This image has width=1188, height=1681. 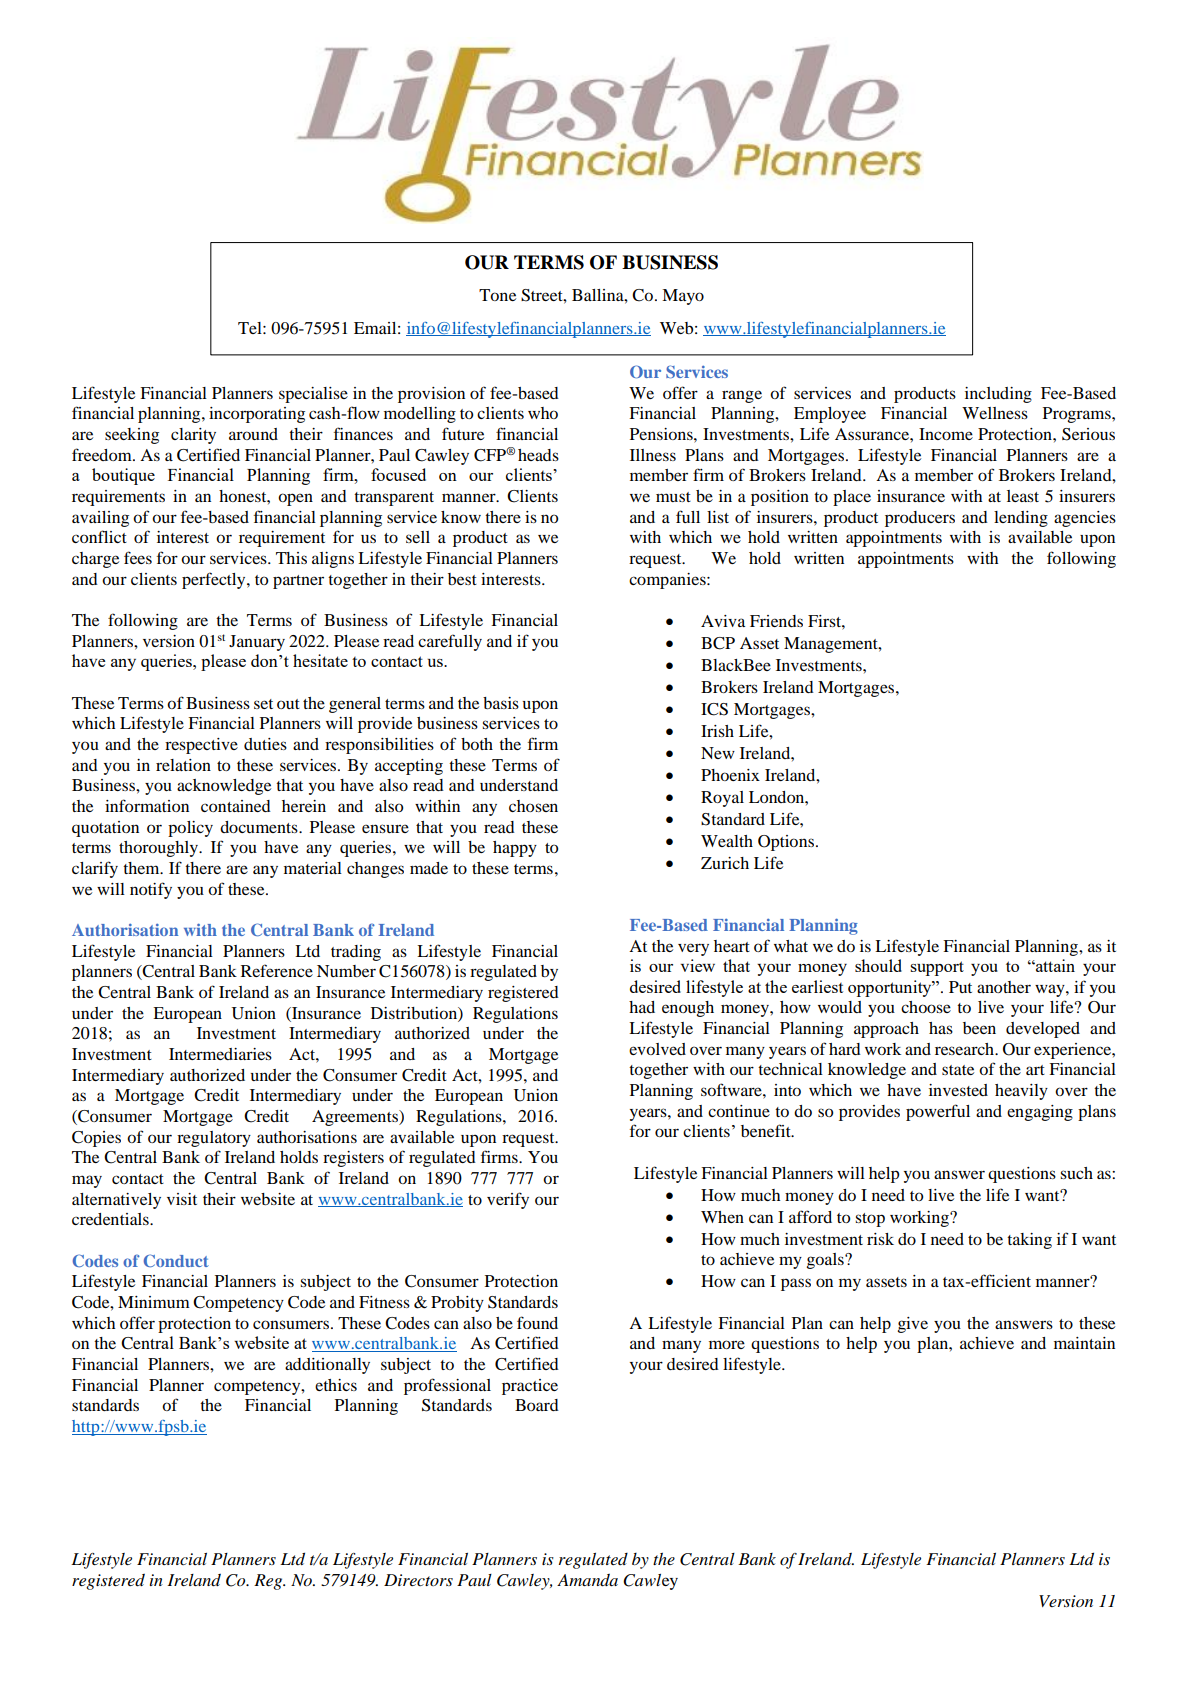 What do you see at coordinates (176, 1260) in the image?
I see `Conduct` at bounding box center [176, 1260].
